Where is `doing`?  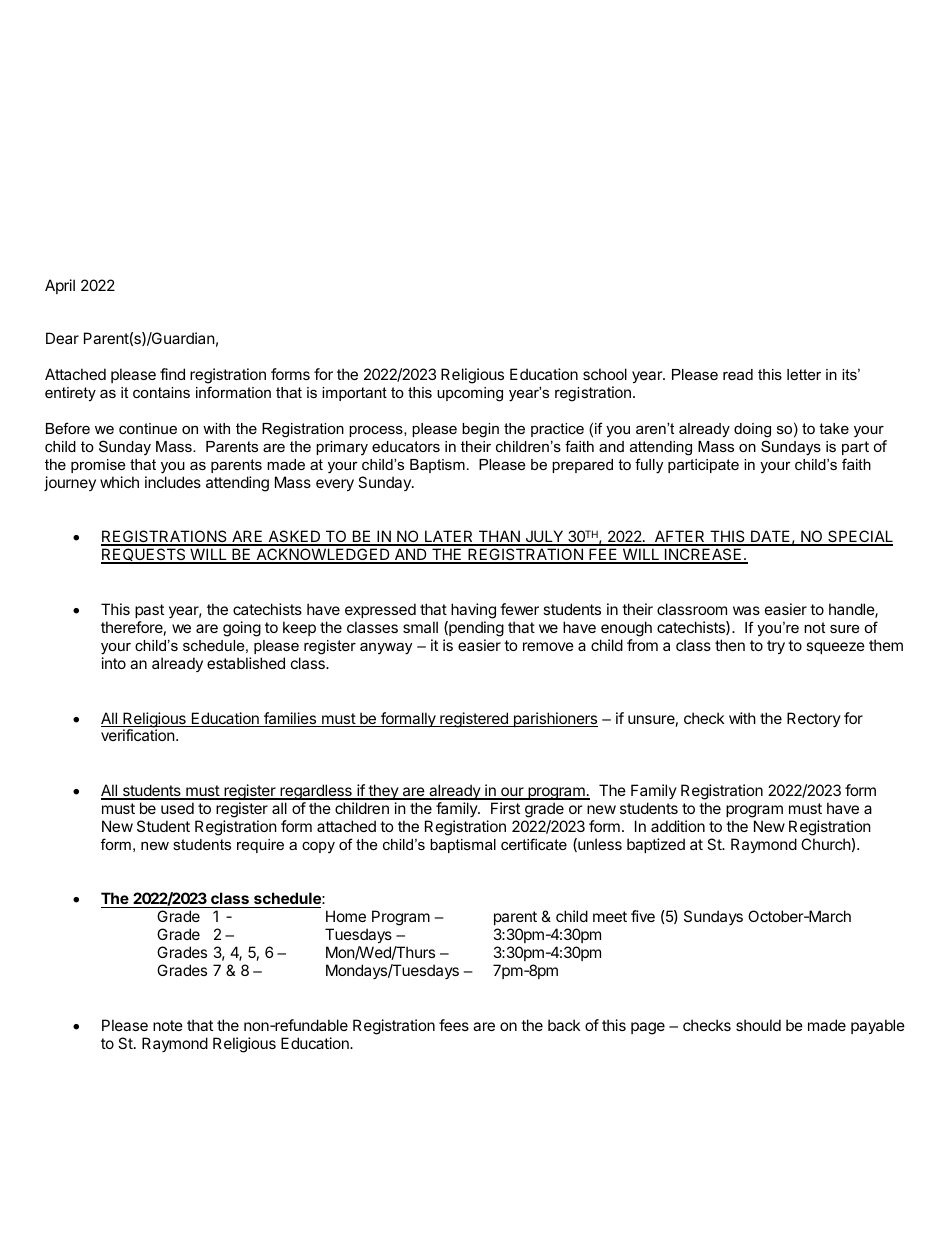 doing is located at coordinates (752, 430).
